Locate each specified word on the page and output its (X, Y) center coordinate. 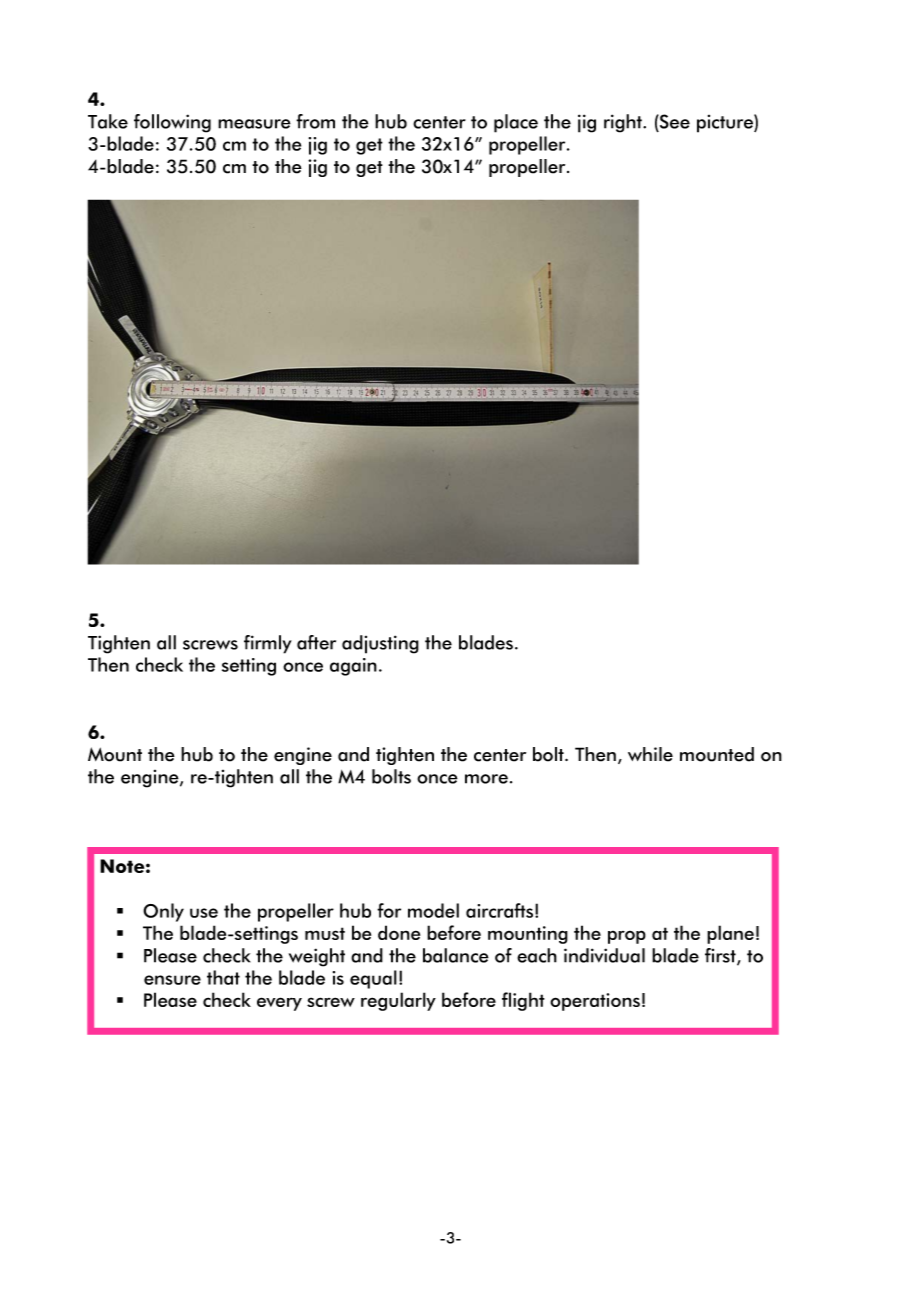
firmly (268, 644)
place (516, 123)
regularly (398, 1001)
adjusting (380, 644)
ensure (172, 980)
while (650, 754)
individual (604, 955)
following (172, 123)
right (624, 123)
